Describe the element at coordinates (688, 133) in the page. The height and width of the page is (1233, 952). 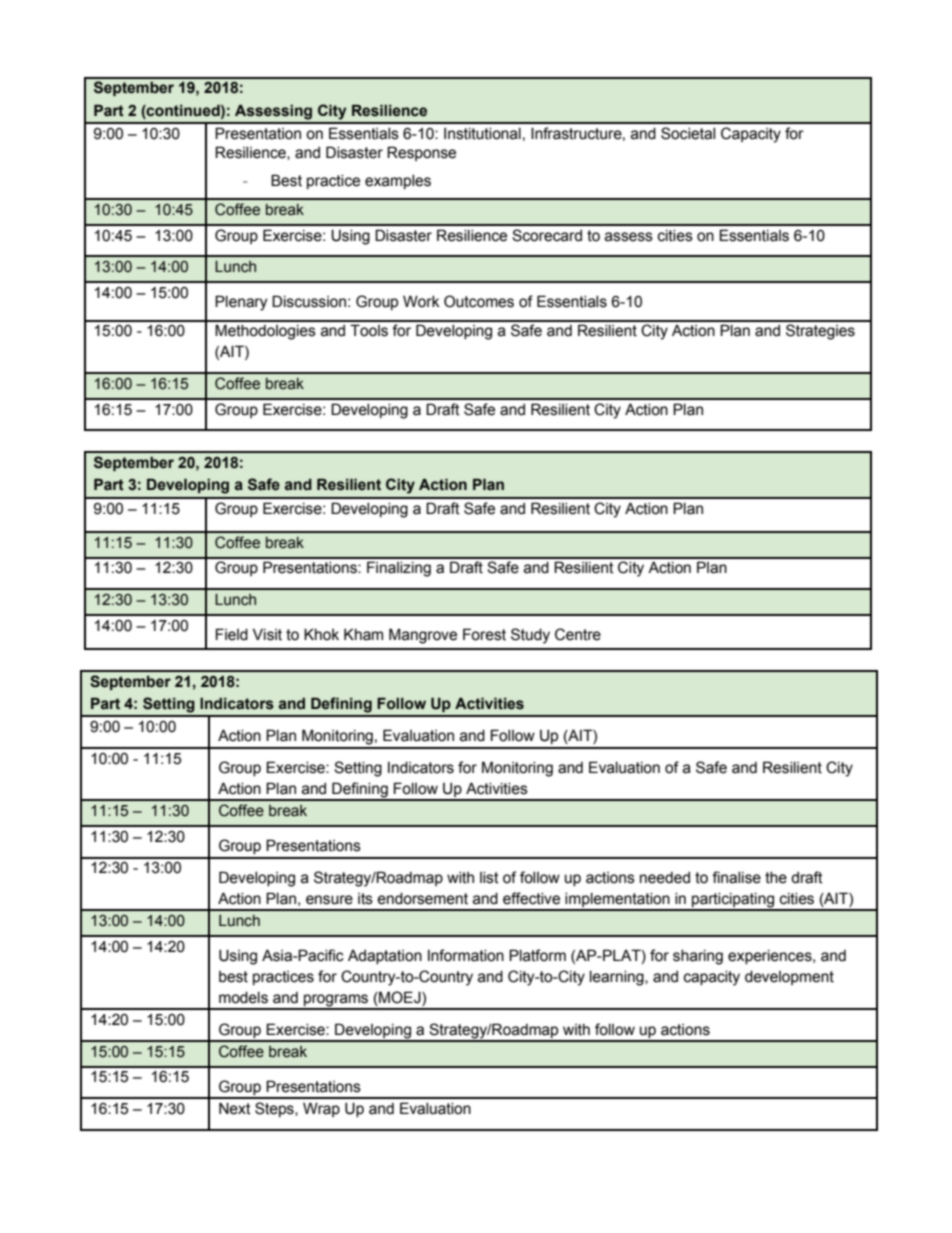
I see `Societal` at that location.
